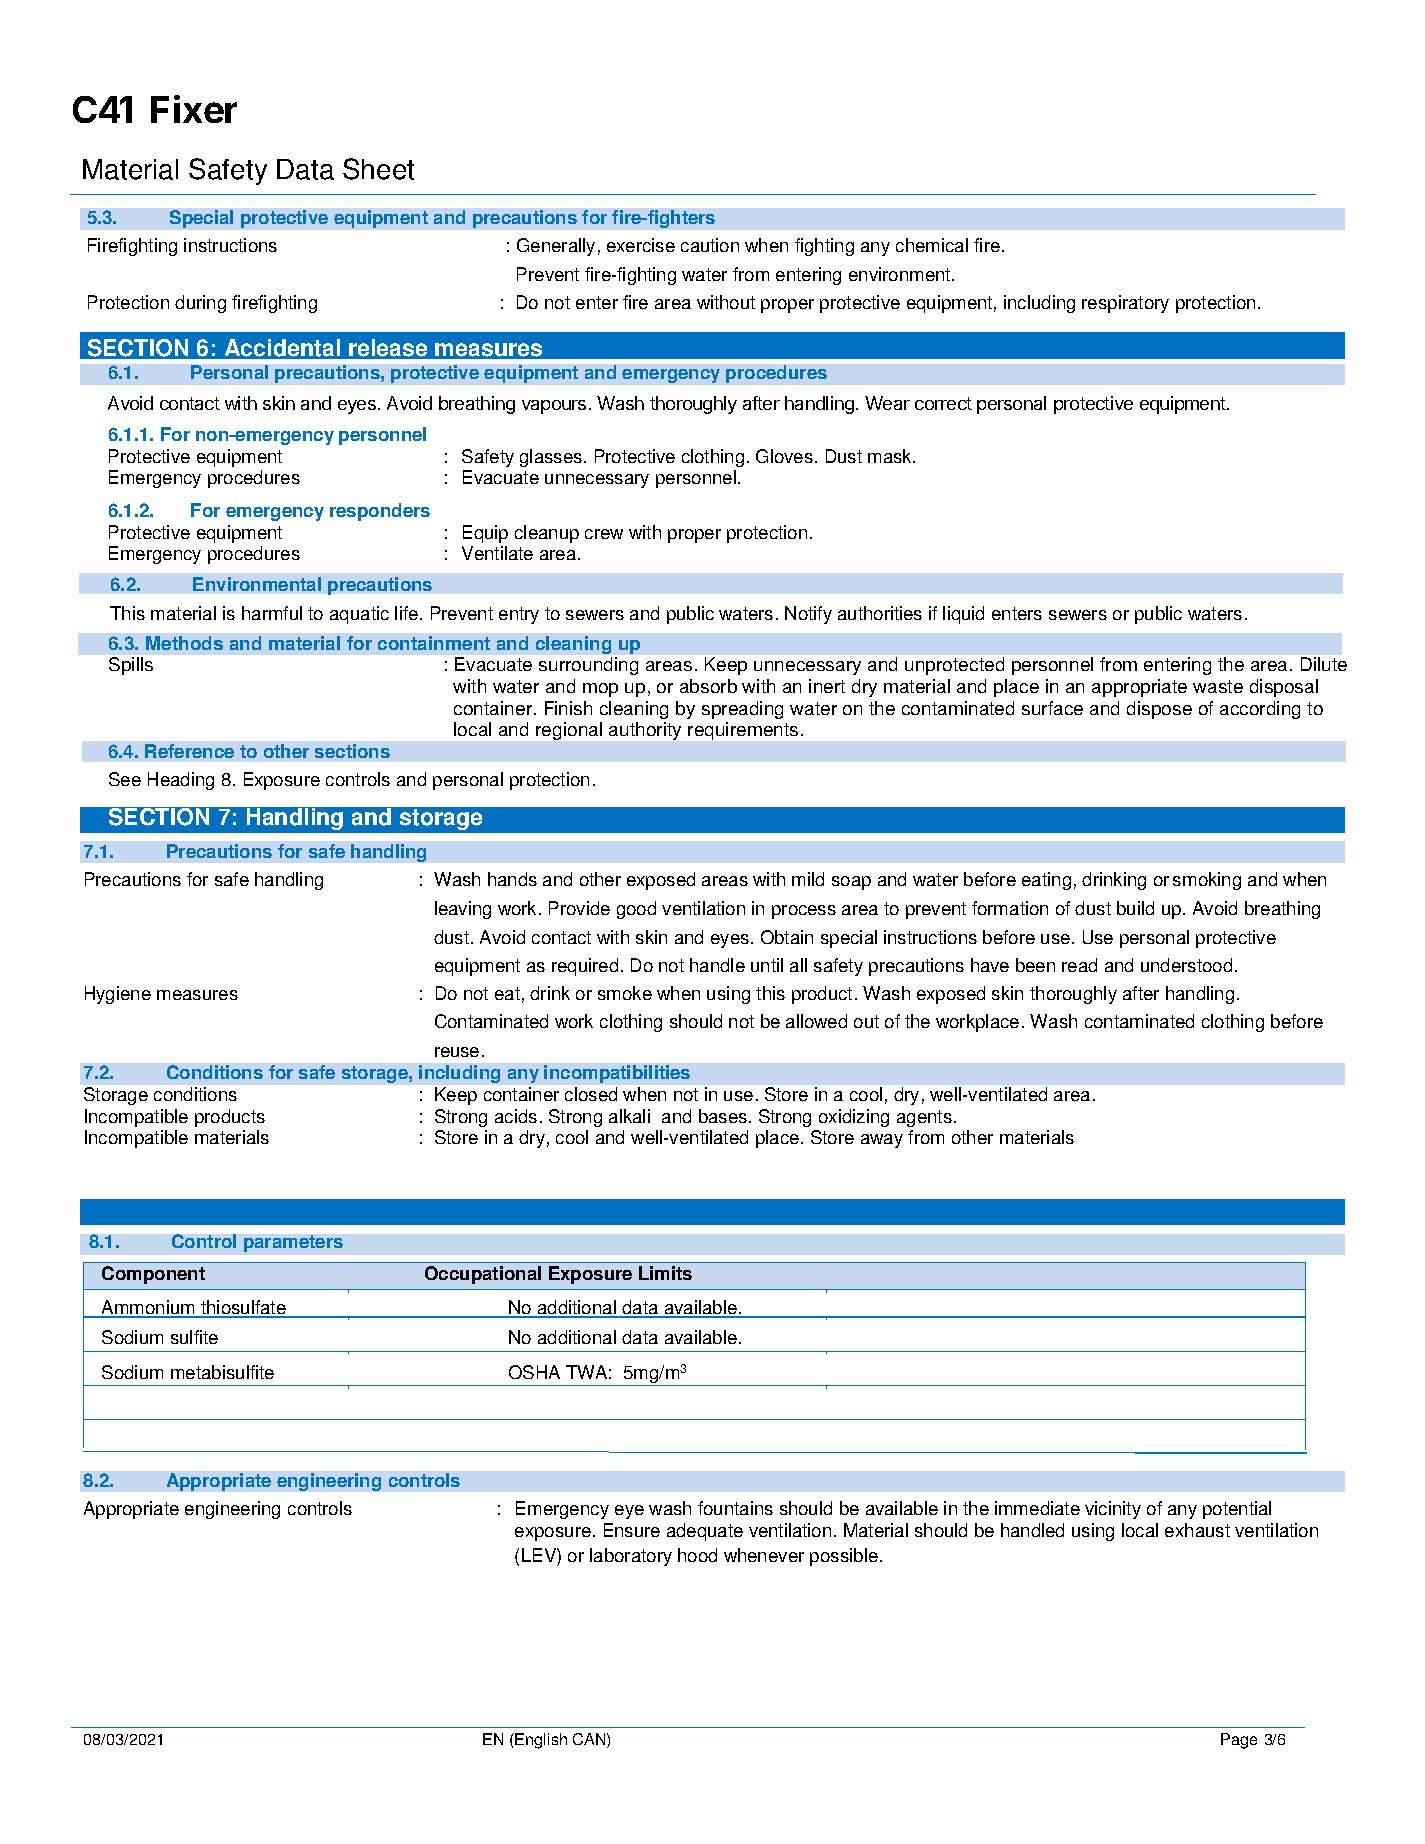 The width and height of the document is (1425, 1844). I want to click on English, so click(541, 1741).
